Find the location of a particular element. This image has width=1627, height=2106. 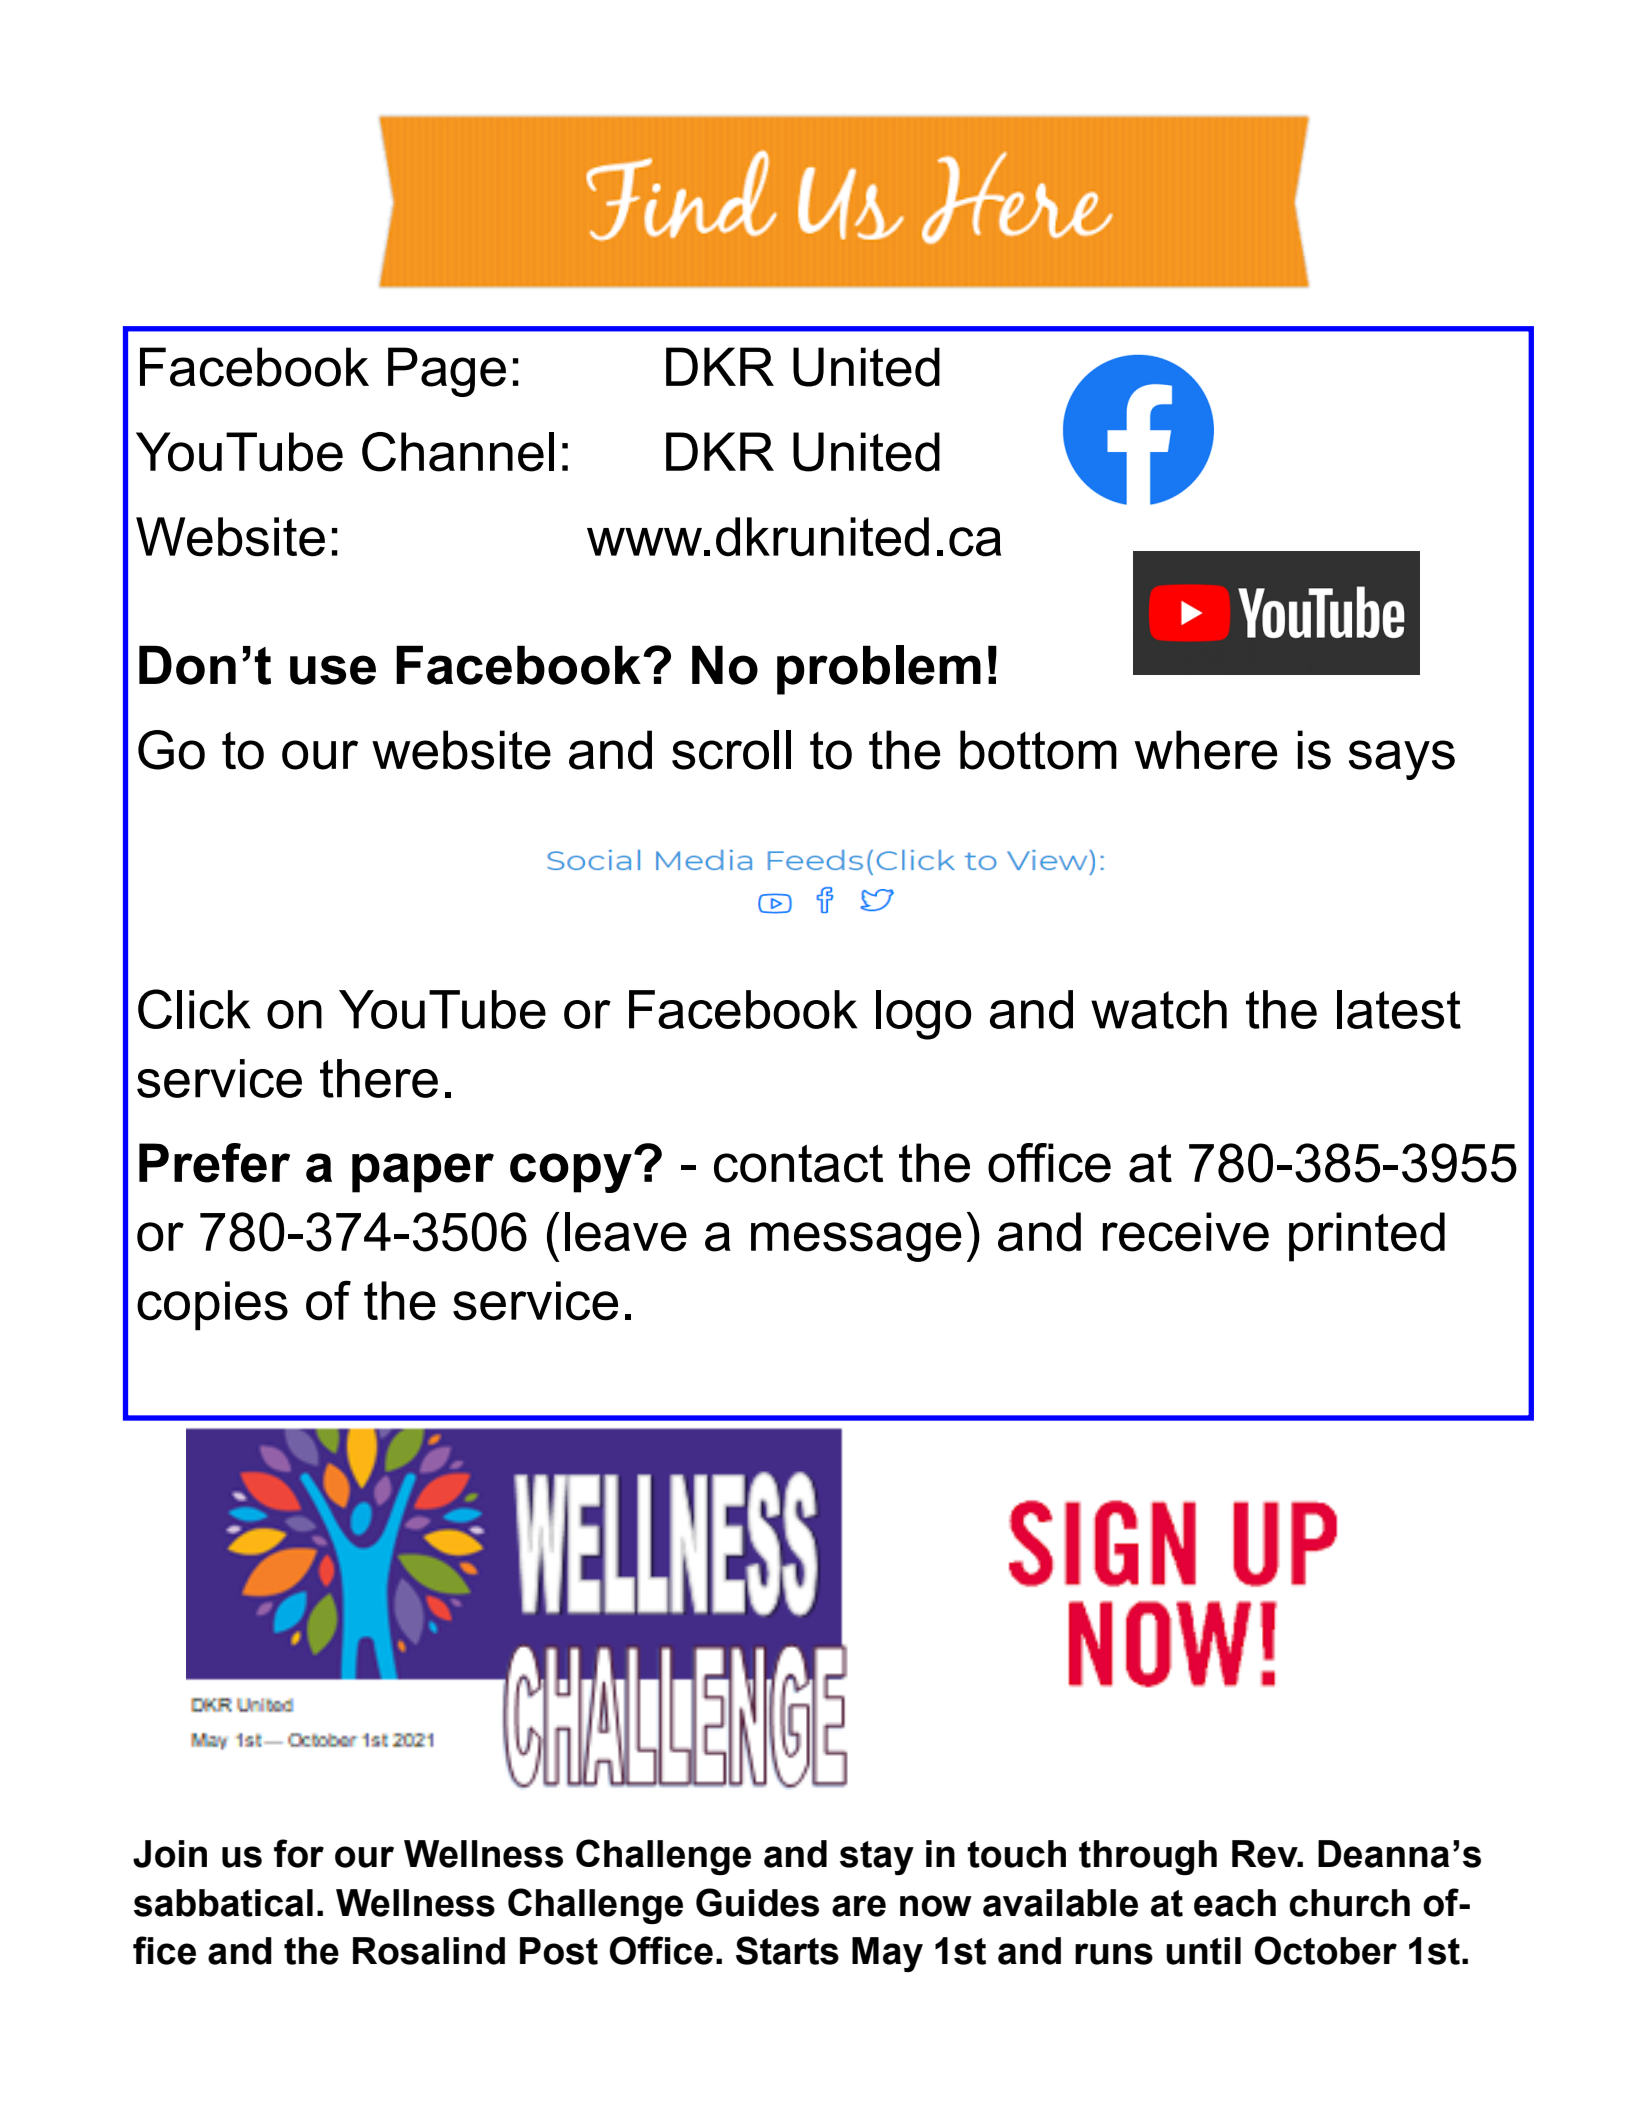

printed is located at coordinates (1367, 1237).
